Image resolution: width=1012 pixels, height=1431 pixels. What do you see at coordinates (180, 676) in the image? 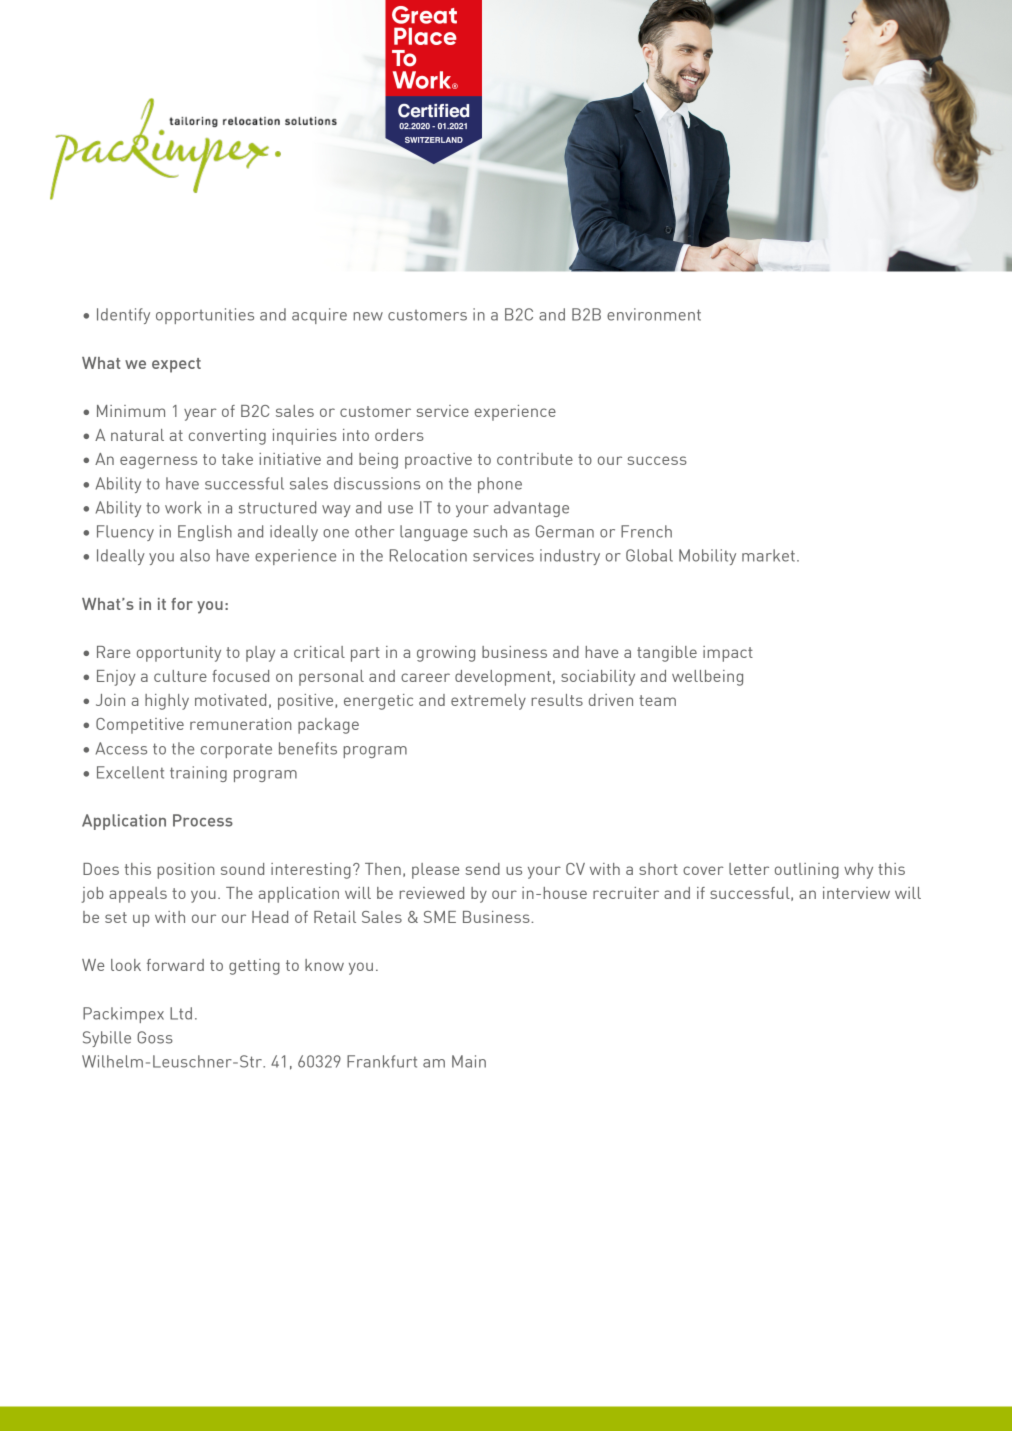
I see `culture` at bounding box center [180, 676].
